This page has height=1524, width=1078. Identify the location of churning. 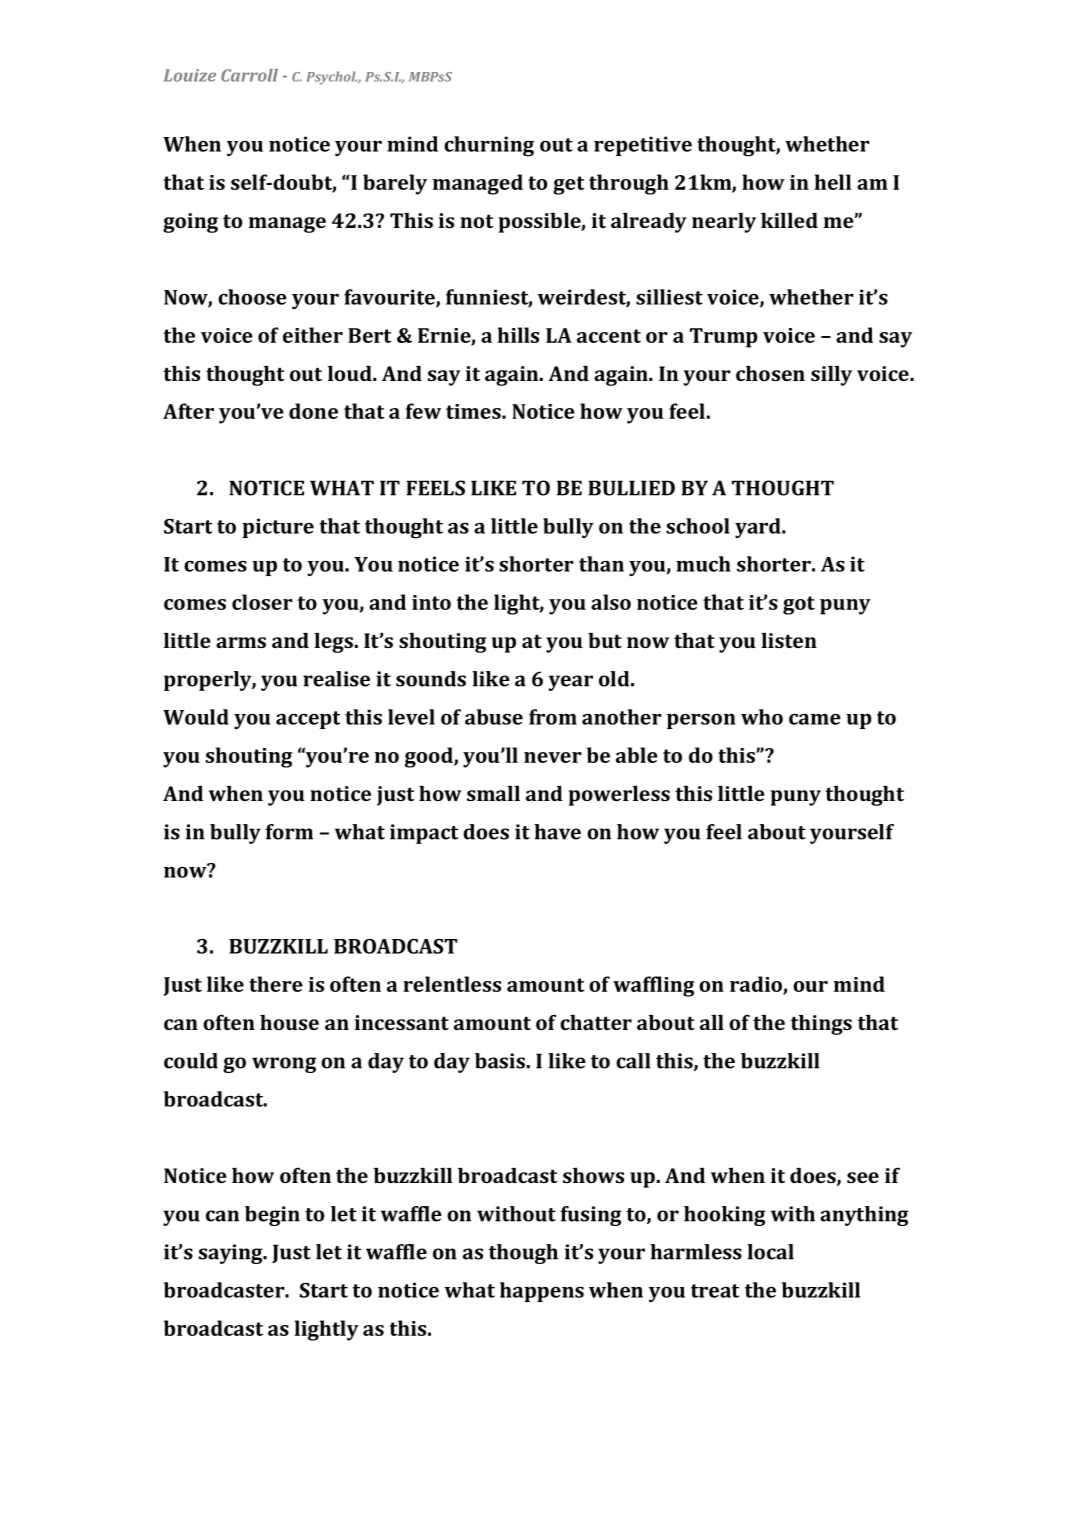
(489, 146).
